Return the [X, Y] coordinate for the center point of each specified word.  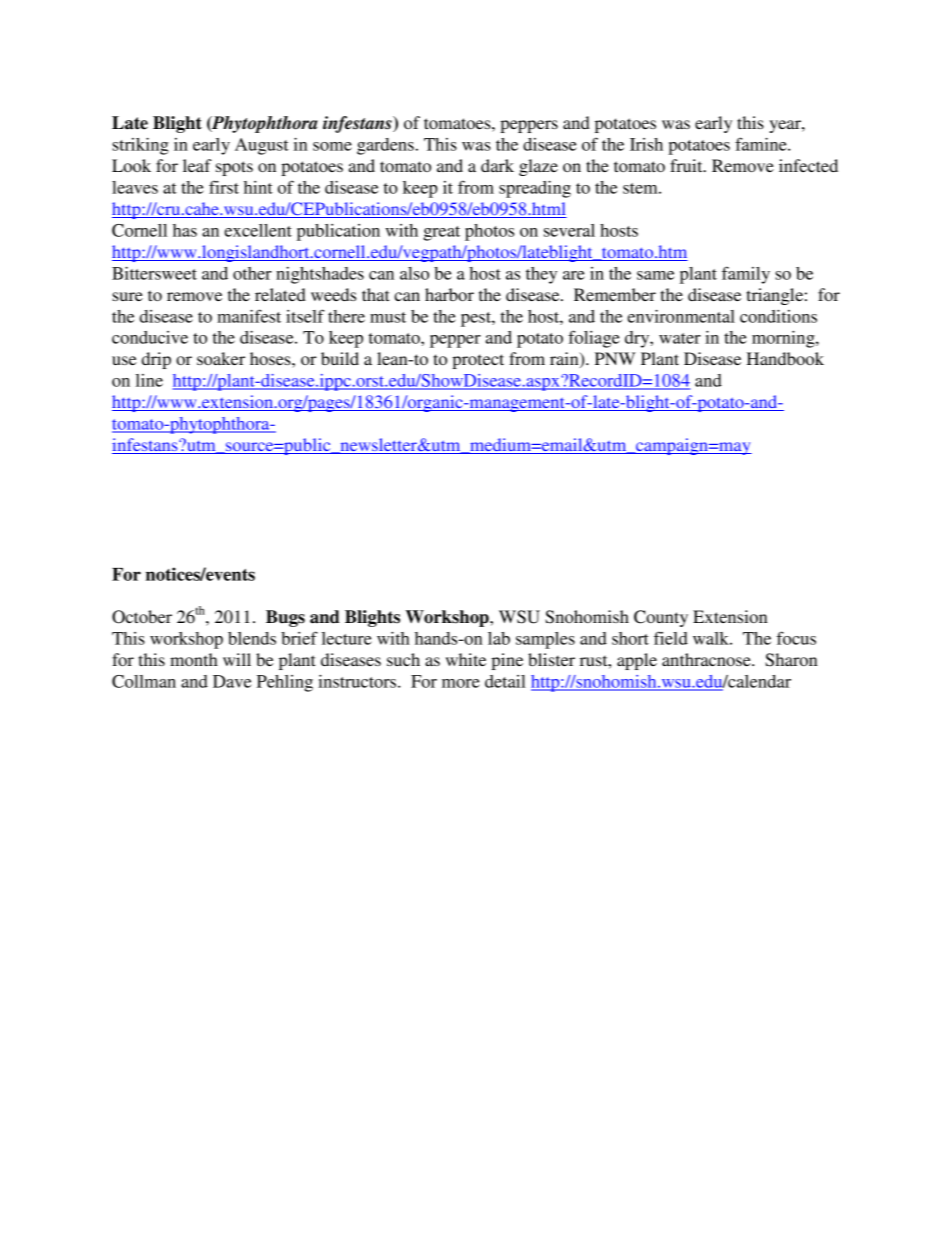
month [194, 659]
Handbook [785, 358]
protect [478, 361]
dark [497, 165]
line [149, 380]
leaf [197, 165]
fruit [687, 165]
